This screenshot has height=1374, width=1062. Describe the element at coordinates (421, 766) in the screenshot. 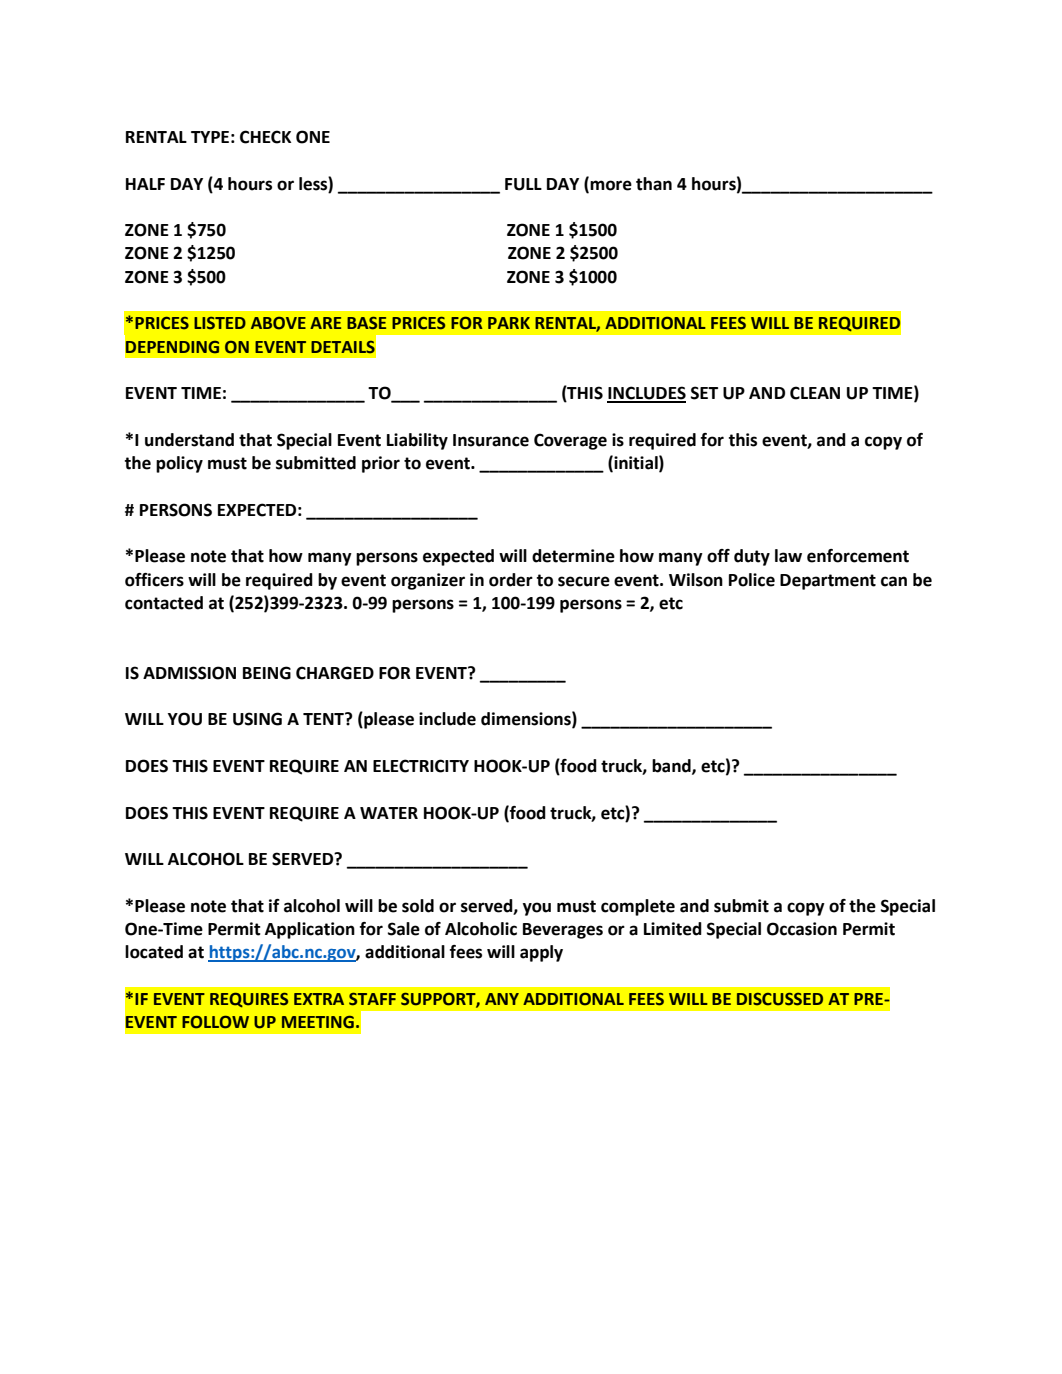

I see `ELECTRICITY` at that location.
